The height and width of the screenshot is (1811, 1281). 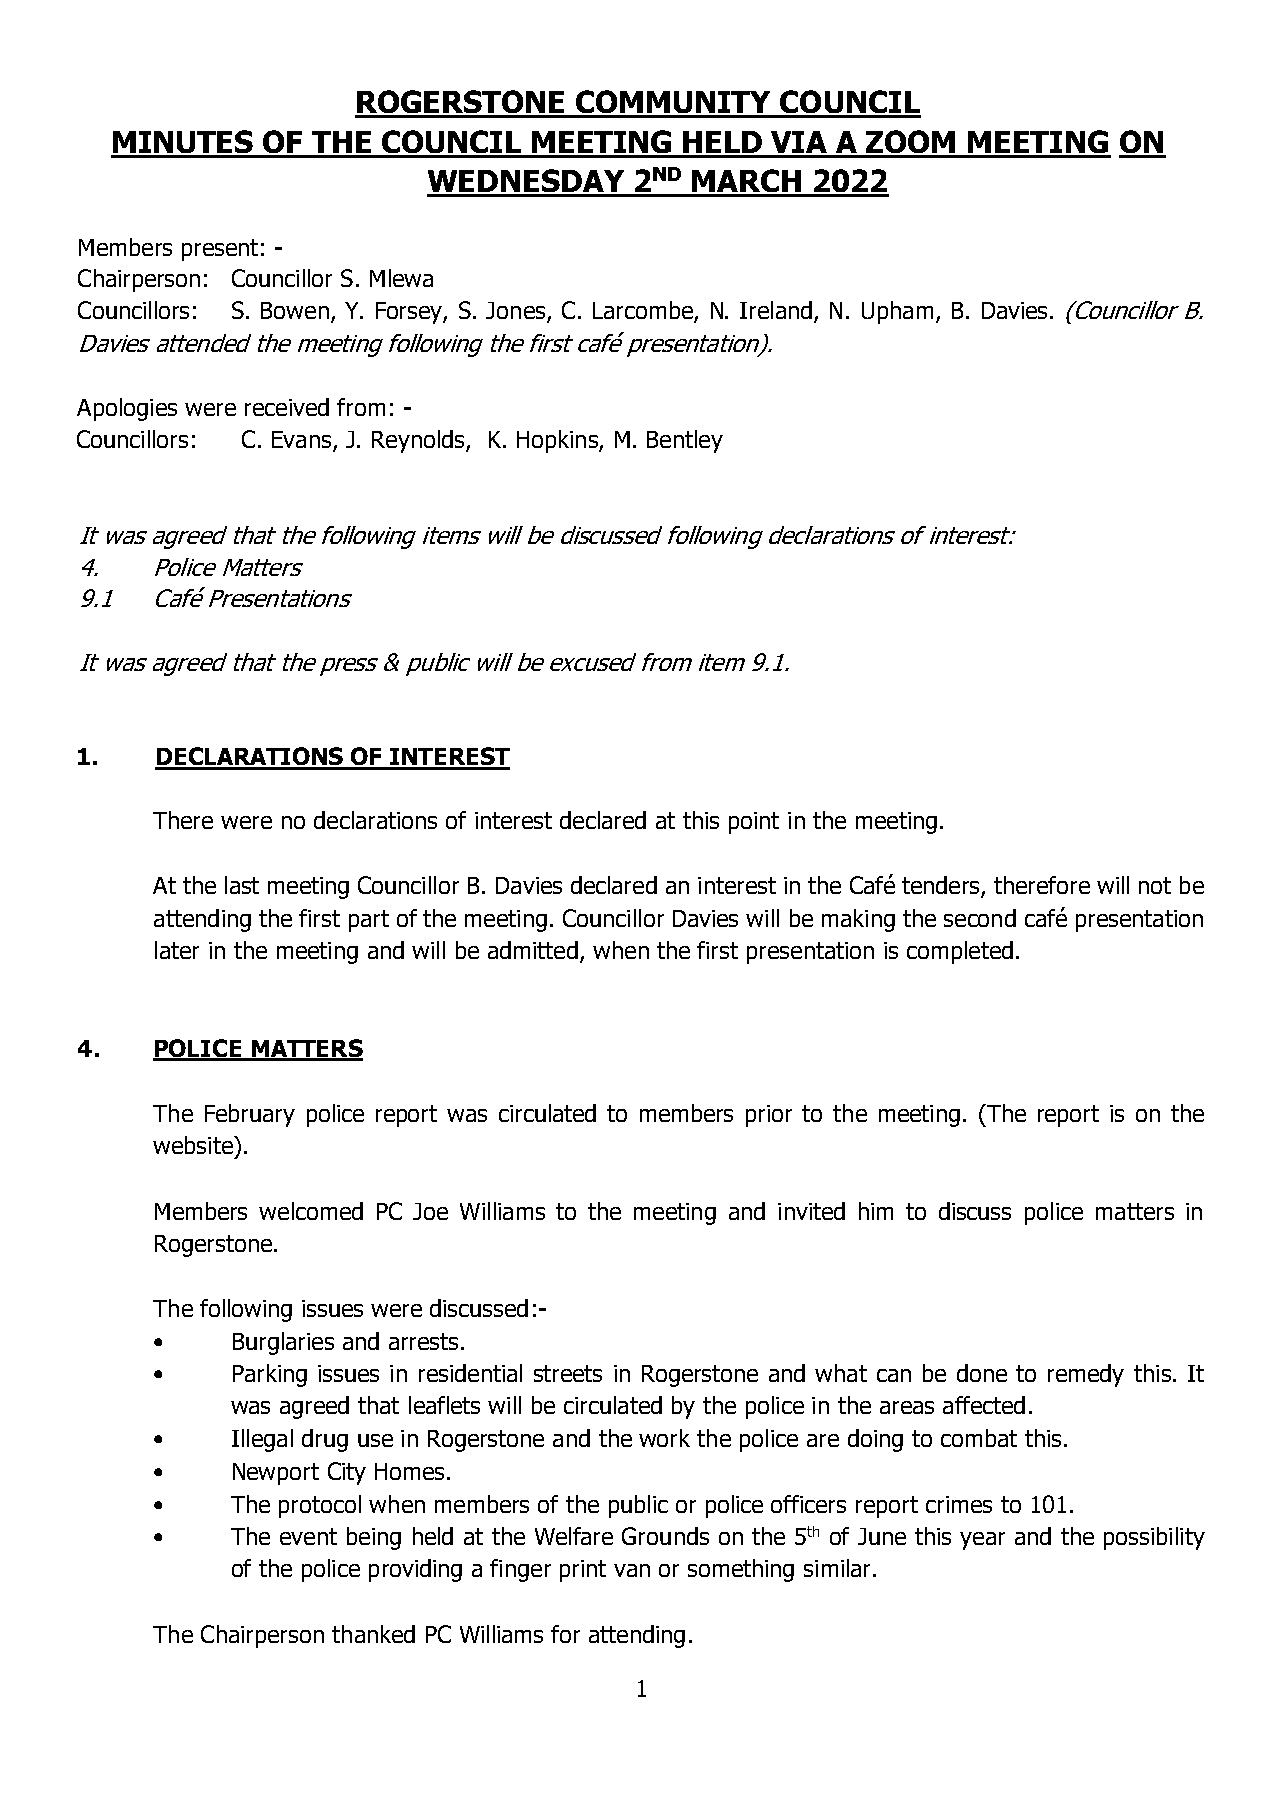 I want to click on year, so click(x=982, y=1541).
